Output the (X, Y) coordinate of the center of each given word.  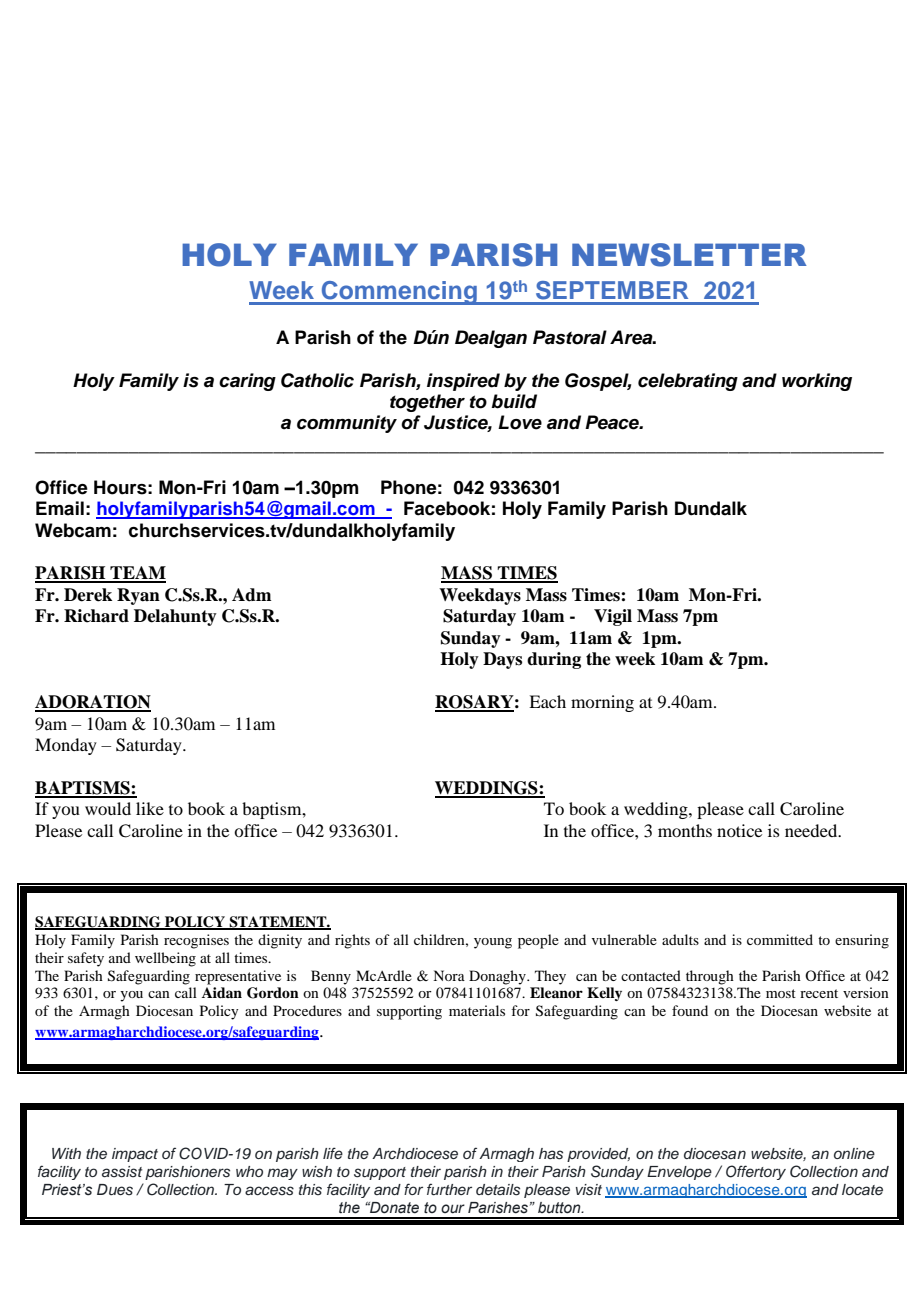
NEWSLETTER (689, 255)
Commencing (399, 293)
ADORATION (93, 703)
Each (547, 701)
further (449, 1189)
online (854, 1153)
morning (602, 703)
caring (247, 382)
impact (135, 1155)
